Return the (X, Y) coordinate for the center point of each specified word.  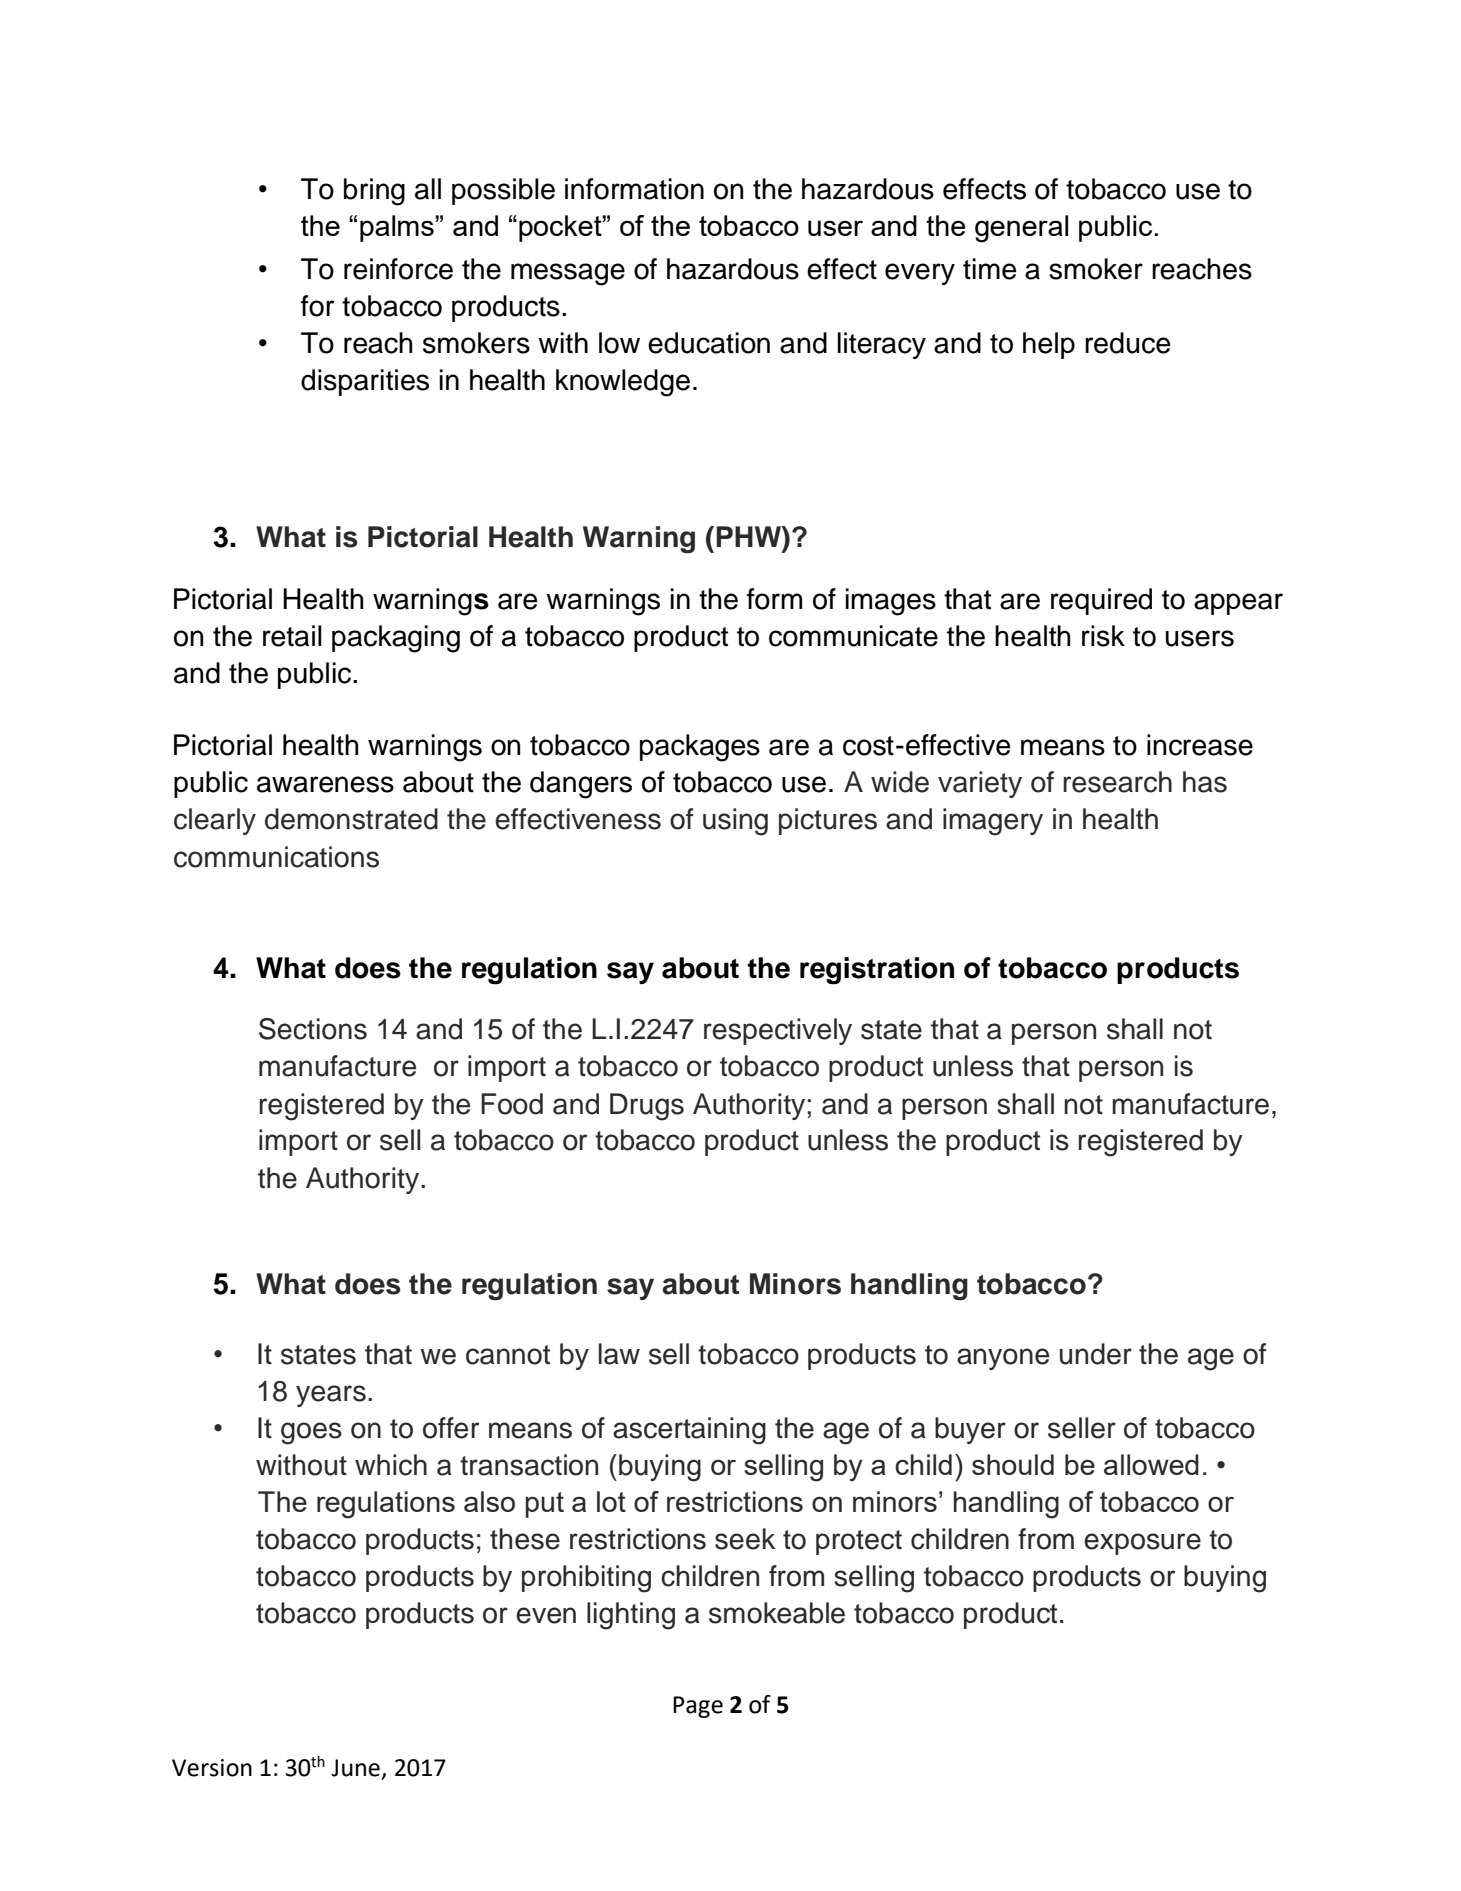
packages (700, 748)
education (709, 343)
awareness (325, 784)
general (1021, 229)
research (1117, 782)
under (1096, 1354)
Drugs (647, 1107)
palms (398, 228)
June (355, 1768)
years (331, 1396)
